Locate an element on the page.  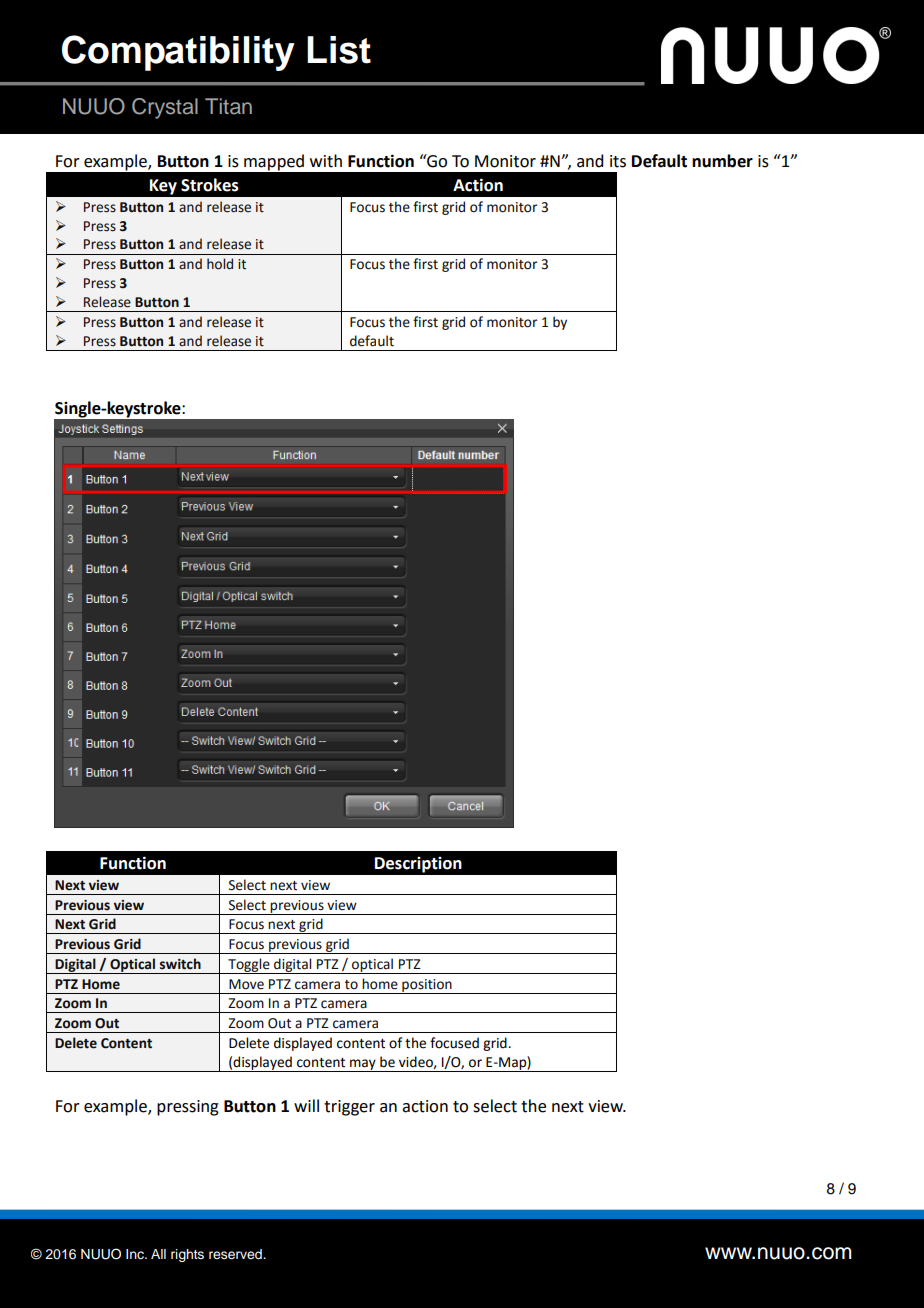
rights is located at coordinates (187, 1255).
